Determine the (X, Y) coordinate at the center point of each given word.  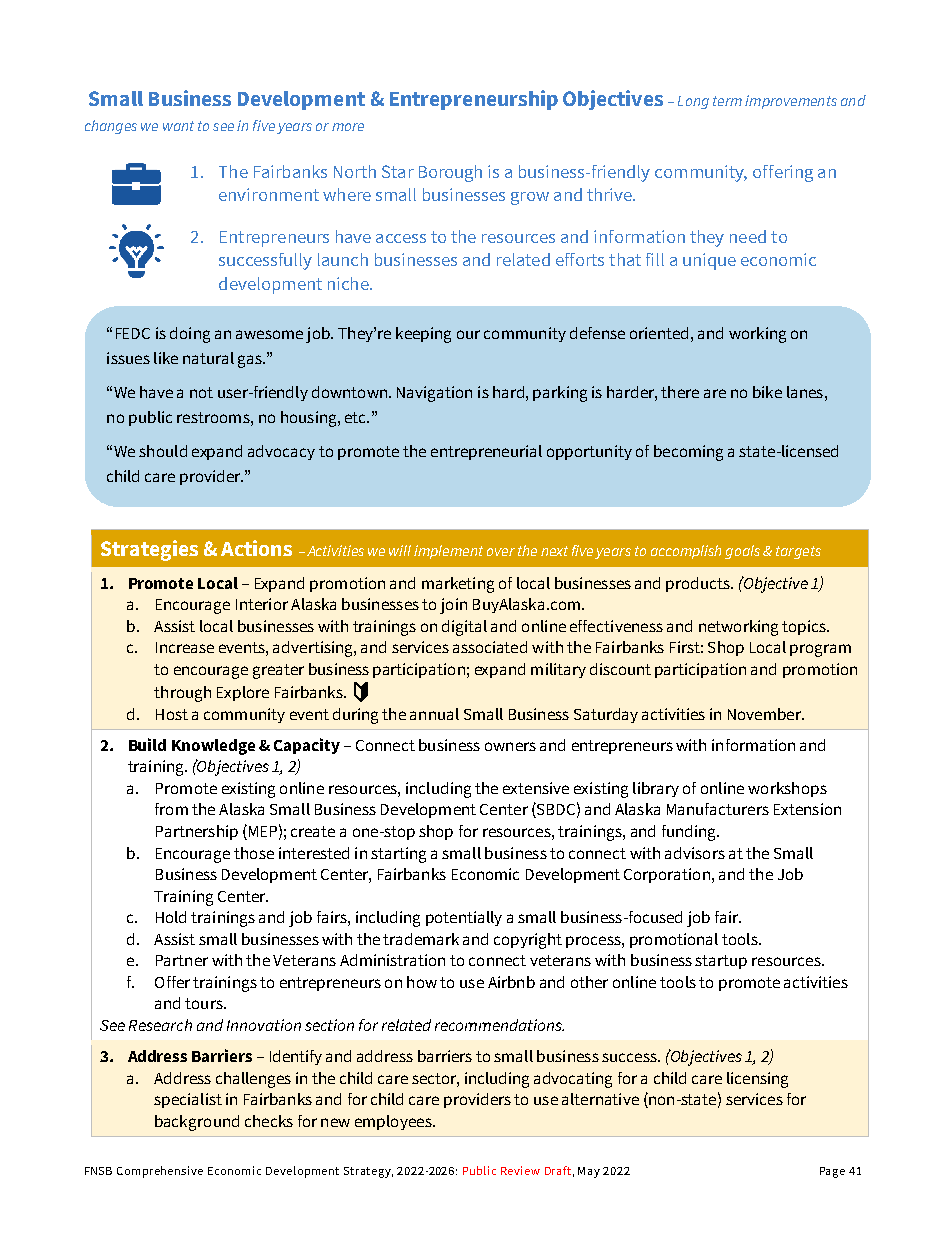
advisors (695, 853)
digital (464, 628)
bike (767, 392)
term (727, 101)
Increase (185, 647)
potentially (464, 918)
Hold (171, 917)
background (197, 1123)
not (201, 392)
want (178, 126)
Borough (450, 173)
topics (805, 627)
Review (520, 1170)
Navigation (434, 394)
